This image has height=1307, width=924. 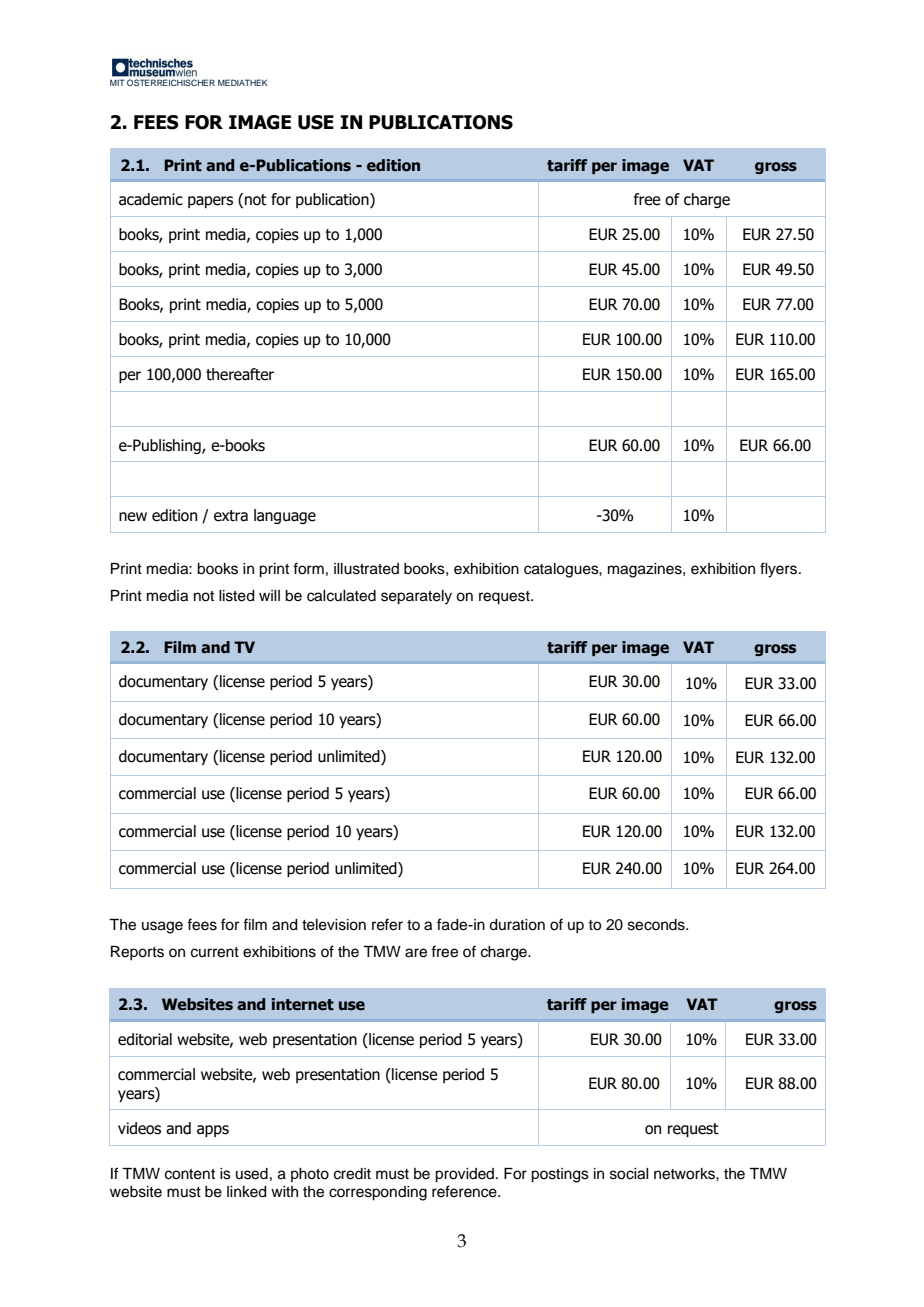 I want to click on thereafter, so click(x=240, y=374).
